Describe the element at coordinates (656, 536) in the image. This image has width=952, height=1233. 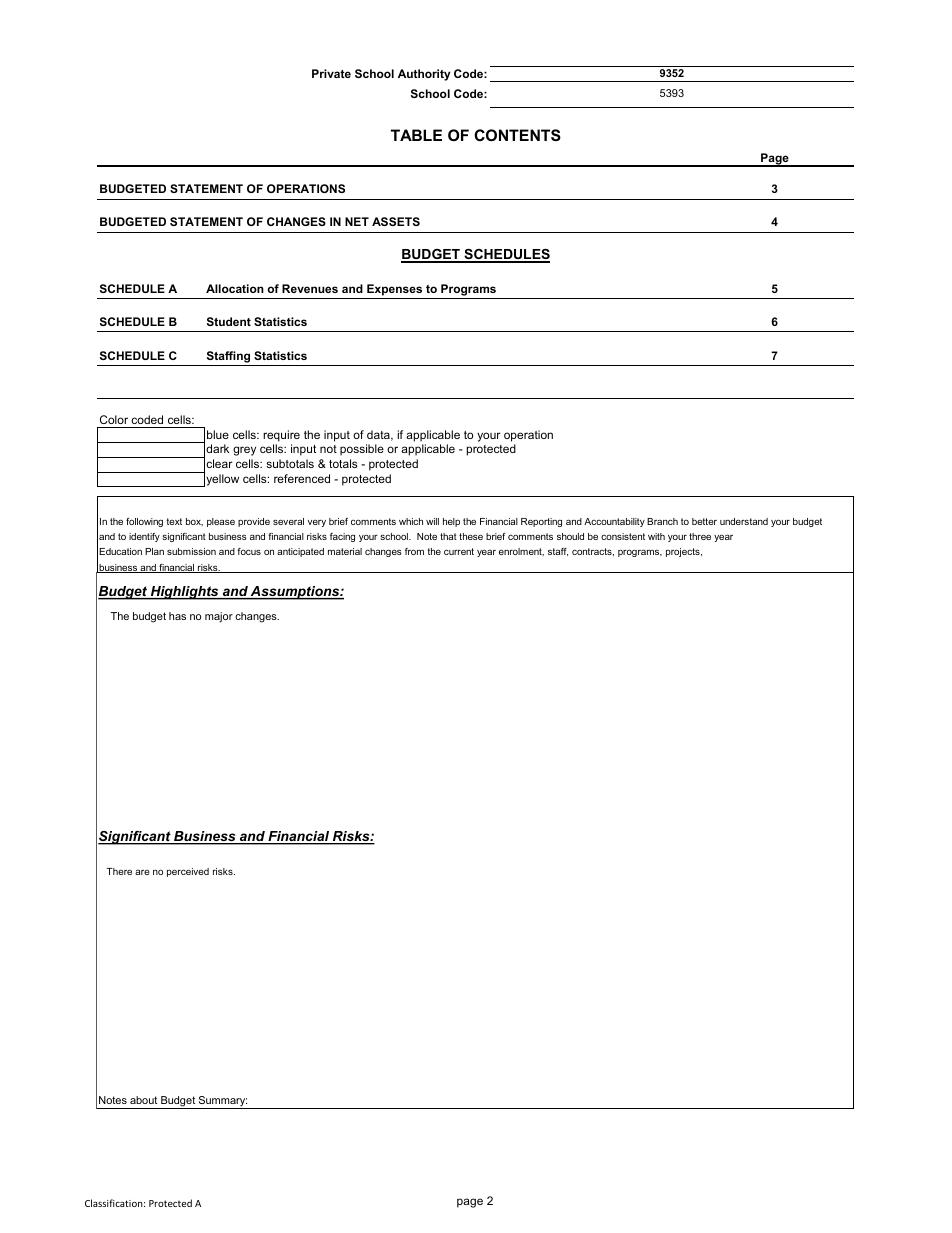
I see `with` at that location.
